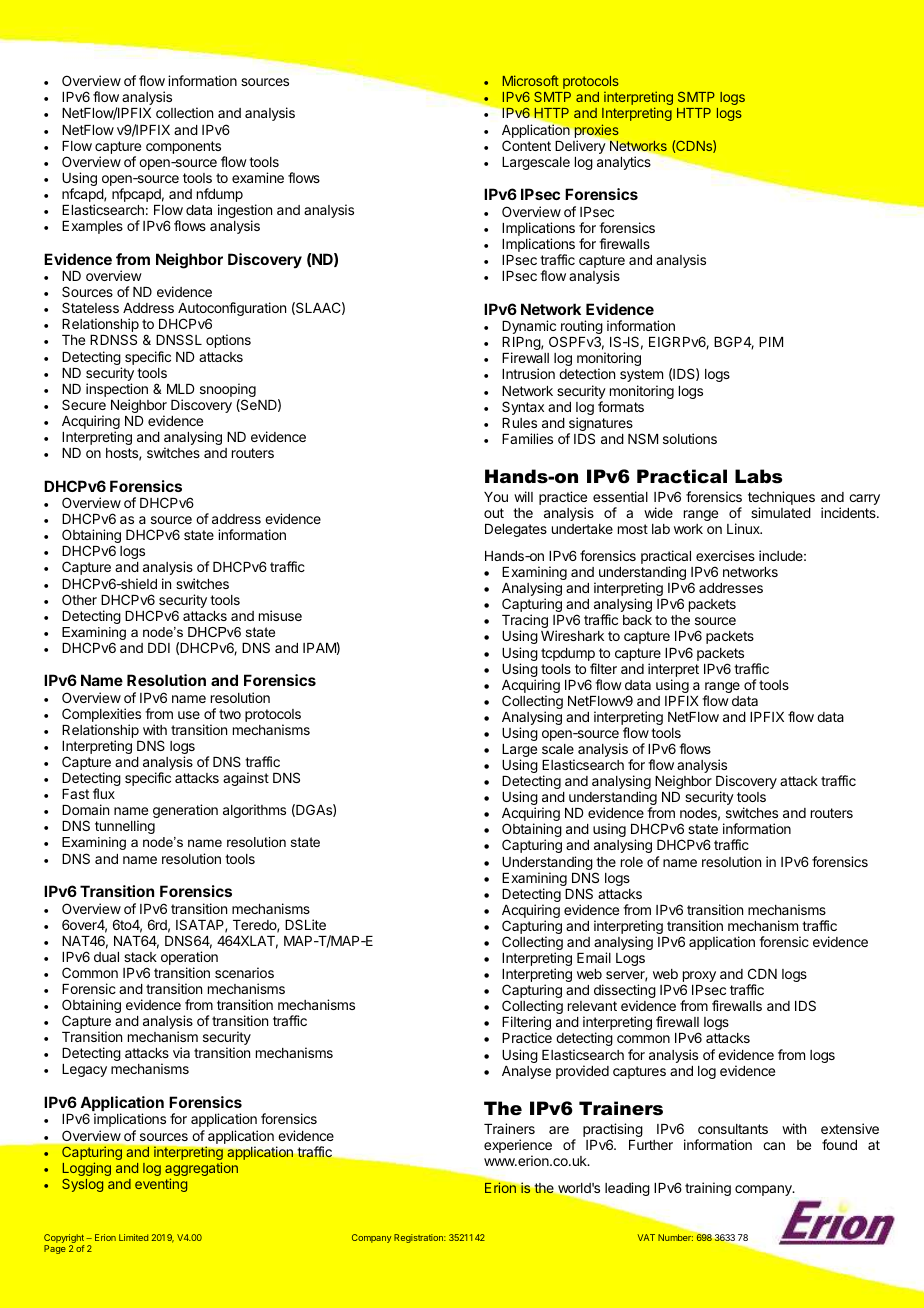 This screenshot has width=924, height=1308. What do you see at coordinates (184, 112) in the screenshot?
I see `collection` at bounding box center [184, 112].
